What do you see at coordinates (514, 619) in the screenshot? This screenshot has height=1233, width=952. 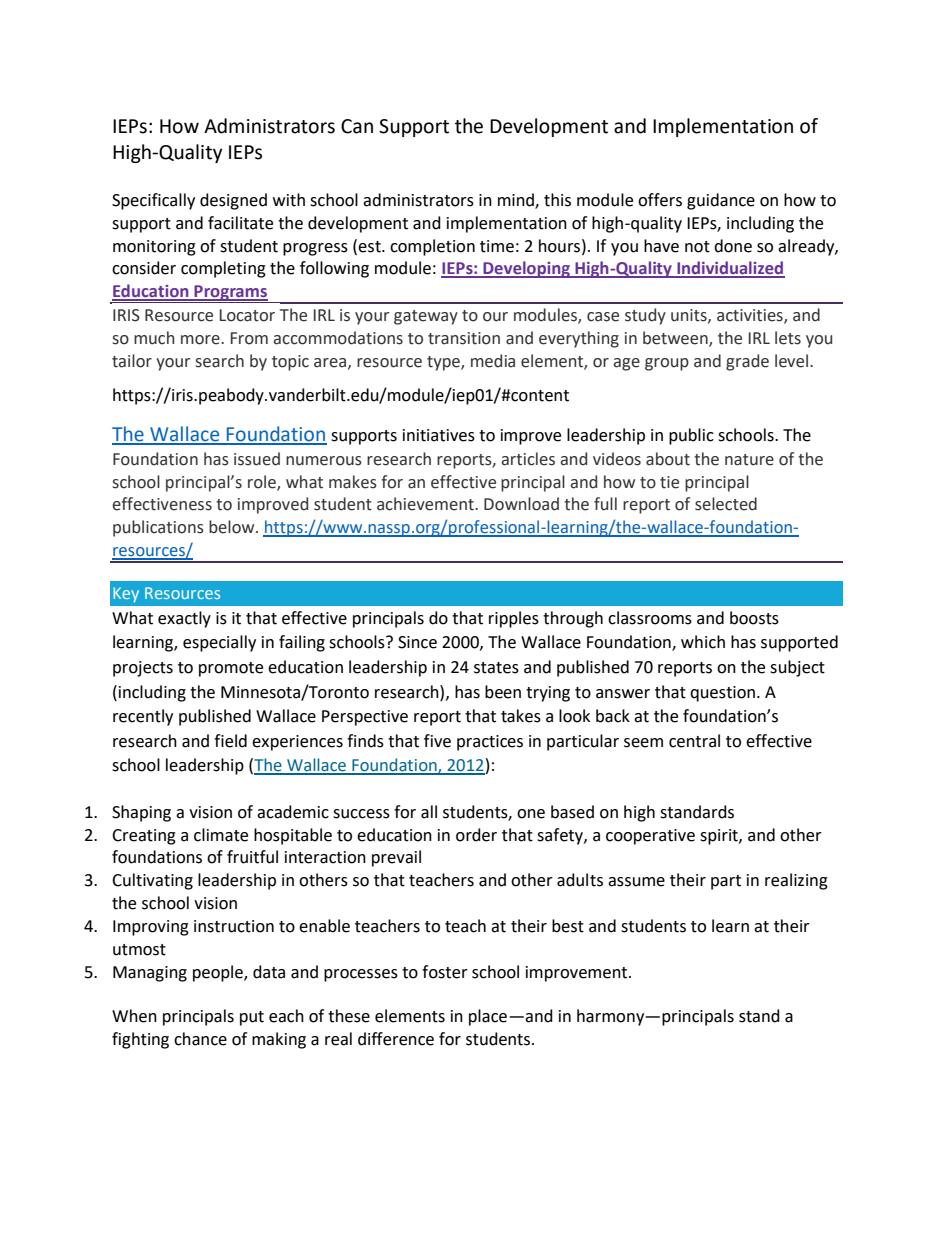 I see `ripples` at bounding box center [514, 619].
